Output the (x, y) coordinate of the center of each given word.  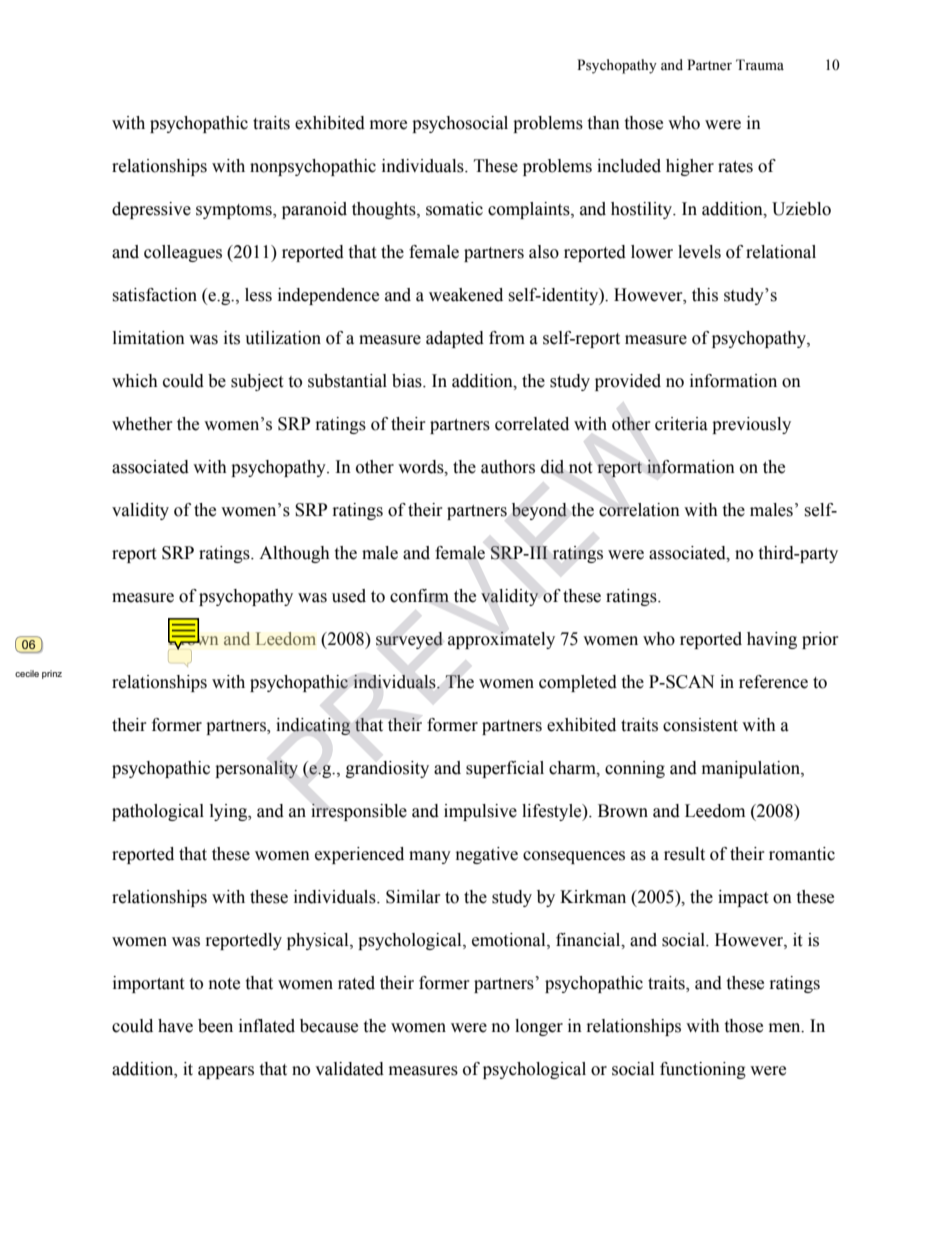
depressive (151, 210)
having (772, 640)
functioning (703, 1070)
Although (294, 554)
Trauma (760, 64)
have (175, 1026)
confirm (419, 596)
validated (349, 1069)
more (388, 125)
